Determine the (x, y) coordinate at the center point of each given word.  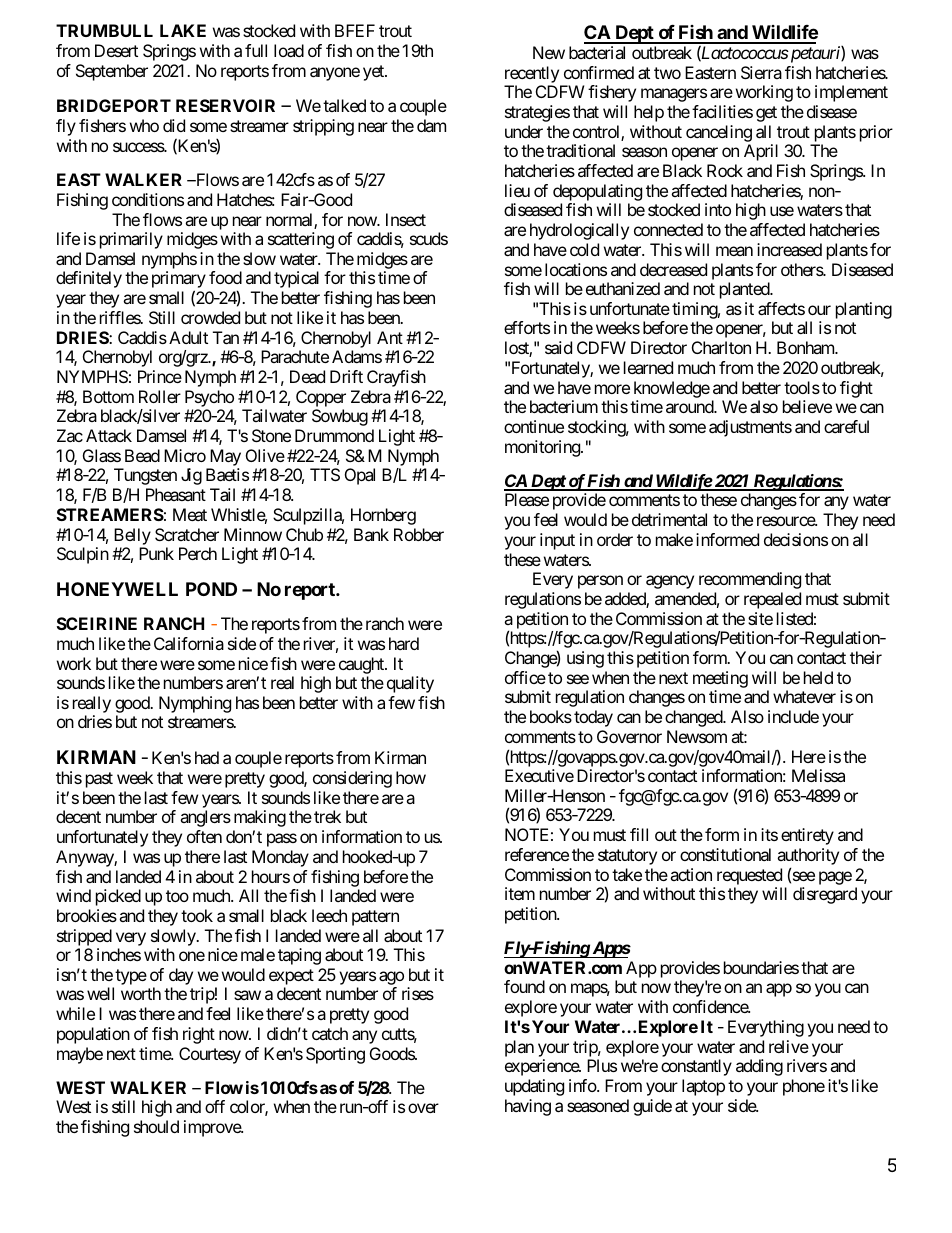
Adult (188, 337)
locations (576, 269)
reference (537, 854)
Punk (156, 553)
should (156, 1126)
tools (802, 387)
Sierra (761, 72)
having (528, 1107)
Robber (419, 534)
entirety (807, 836)
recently (532, 74)
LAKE (183, 30)
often (204, 836)
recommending (750, 580)
